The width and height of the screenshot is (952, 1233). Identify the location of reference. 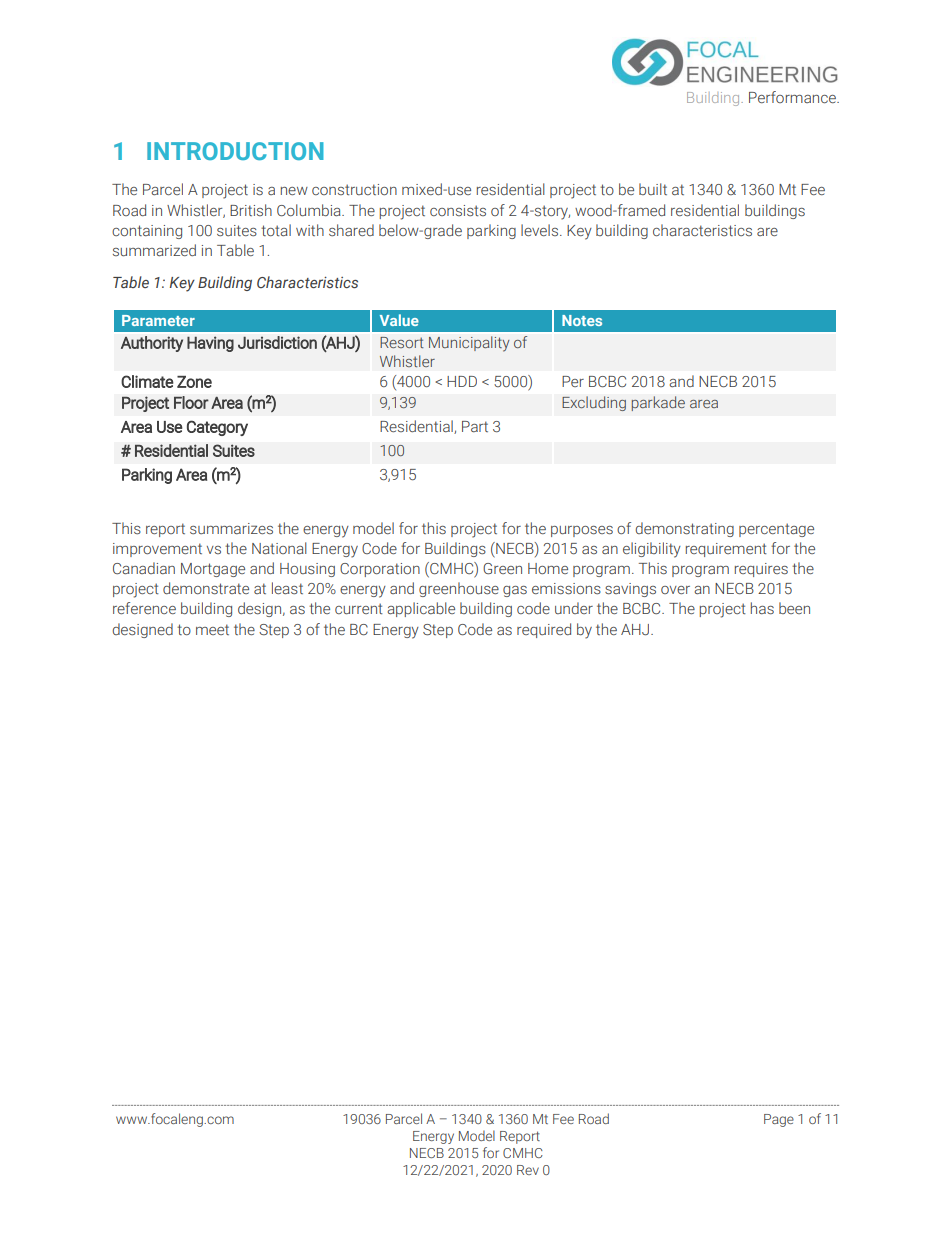
(144, 608).
